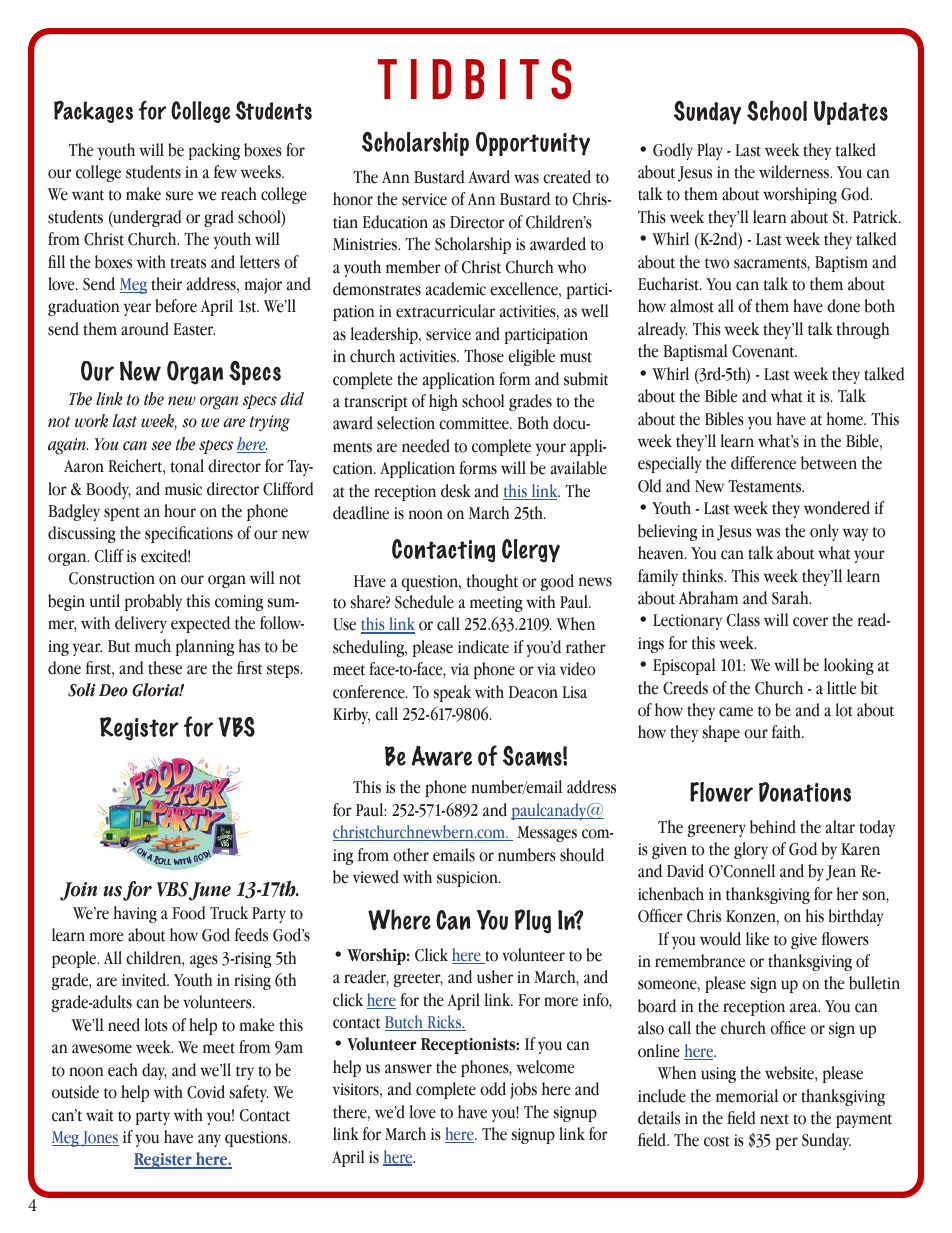 The height and width of the document is (1233, 952). What do you see at coordinates (774, 1119) in the document?
I see `next` at bounding box center [774, 1119].
